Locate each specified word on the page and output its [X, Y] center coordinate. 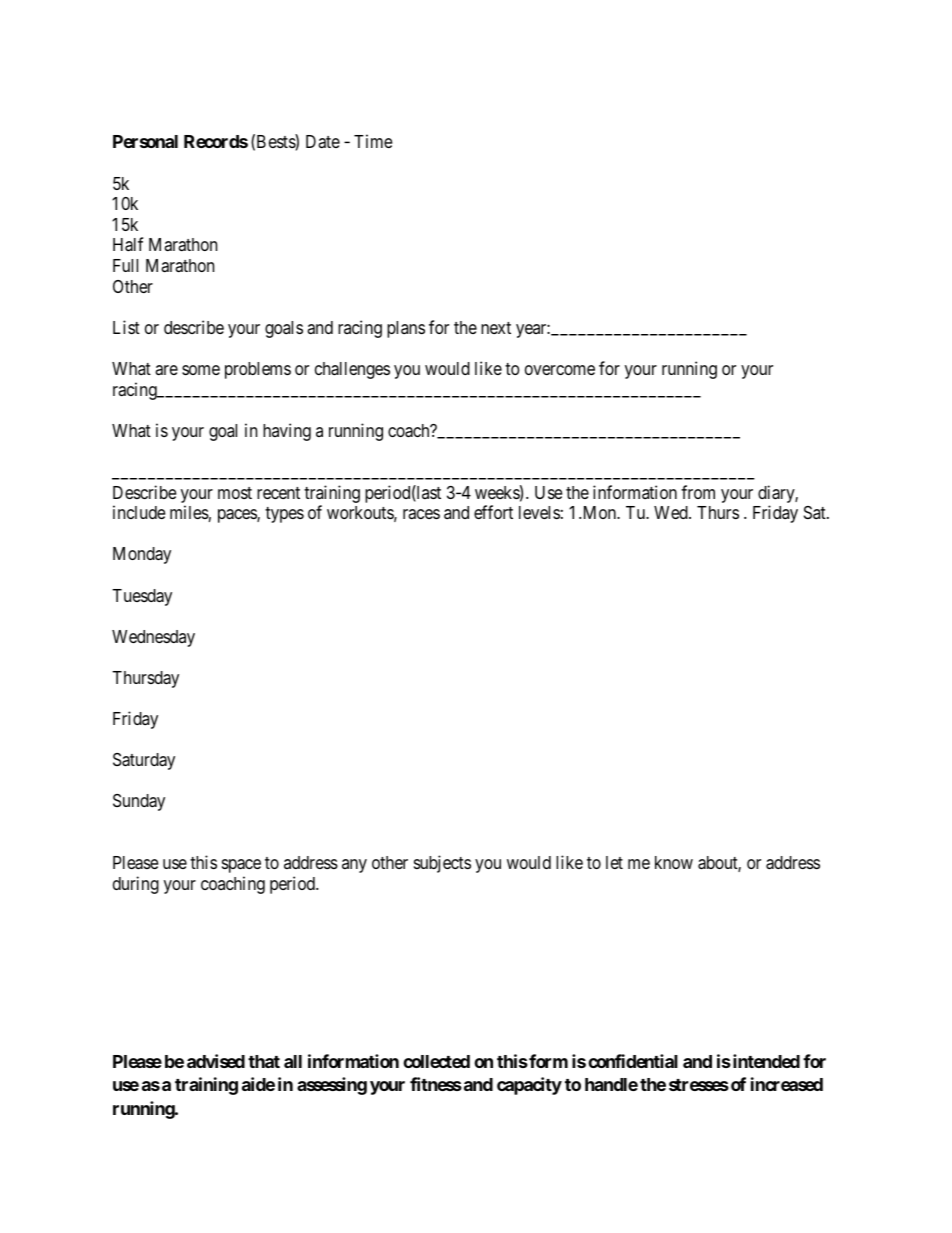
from [698, 492]
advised [216, 1061]
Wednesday [153, 638]
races [421, 514]
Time [373, 141]
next [496, 328]
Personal [145, 141]
